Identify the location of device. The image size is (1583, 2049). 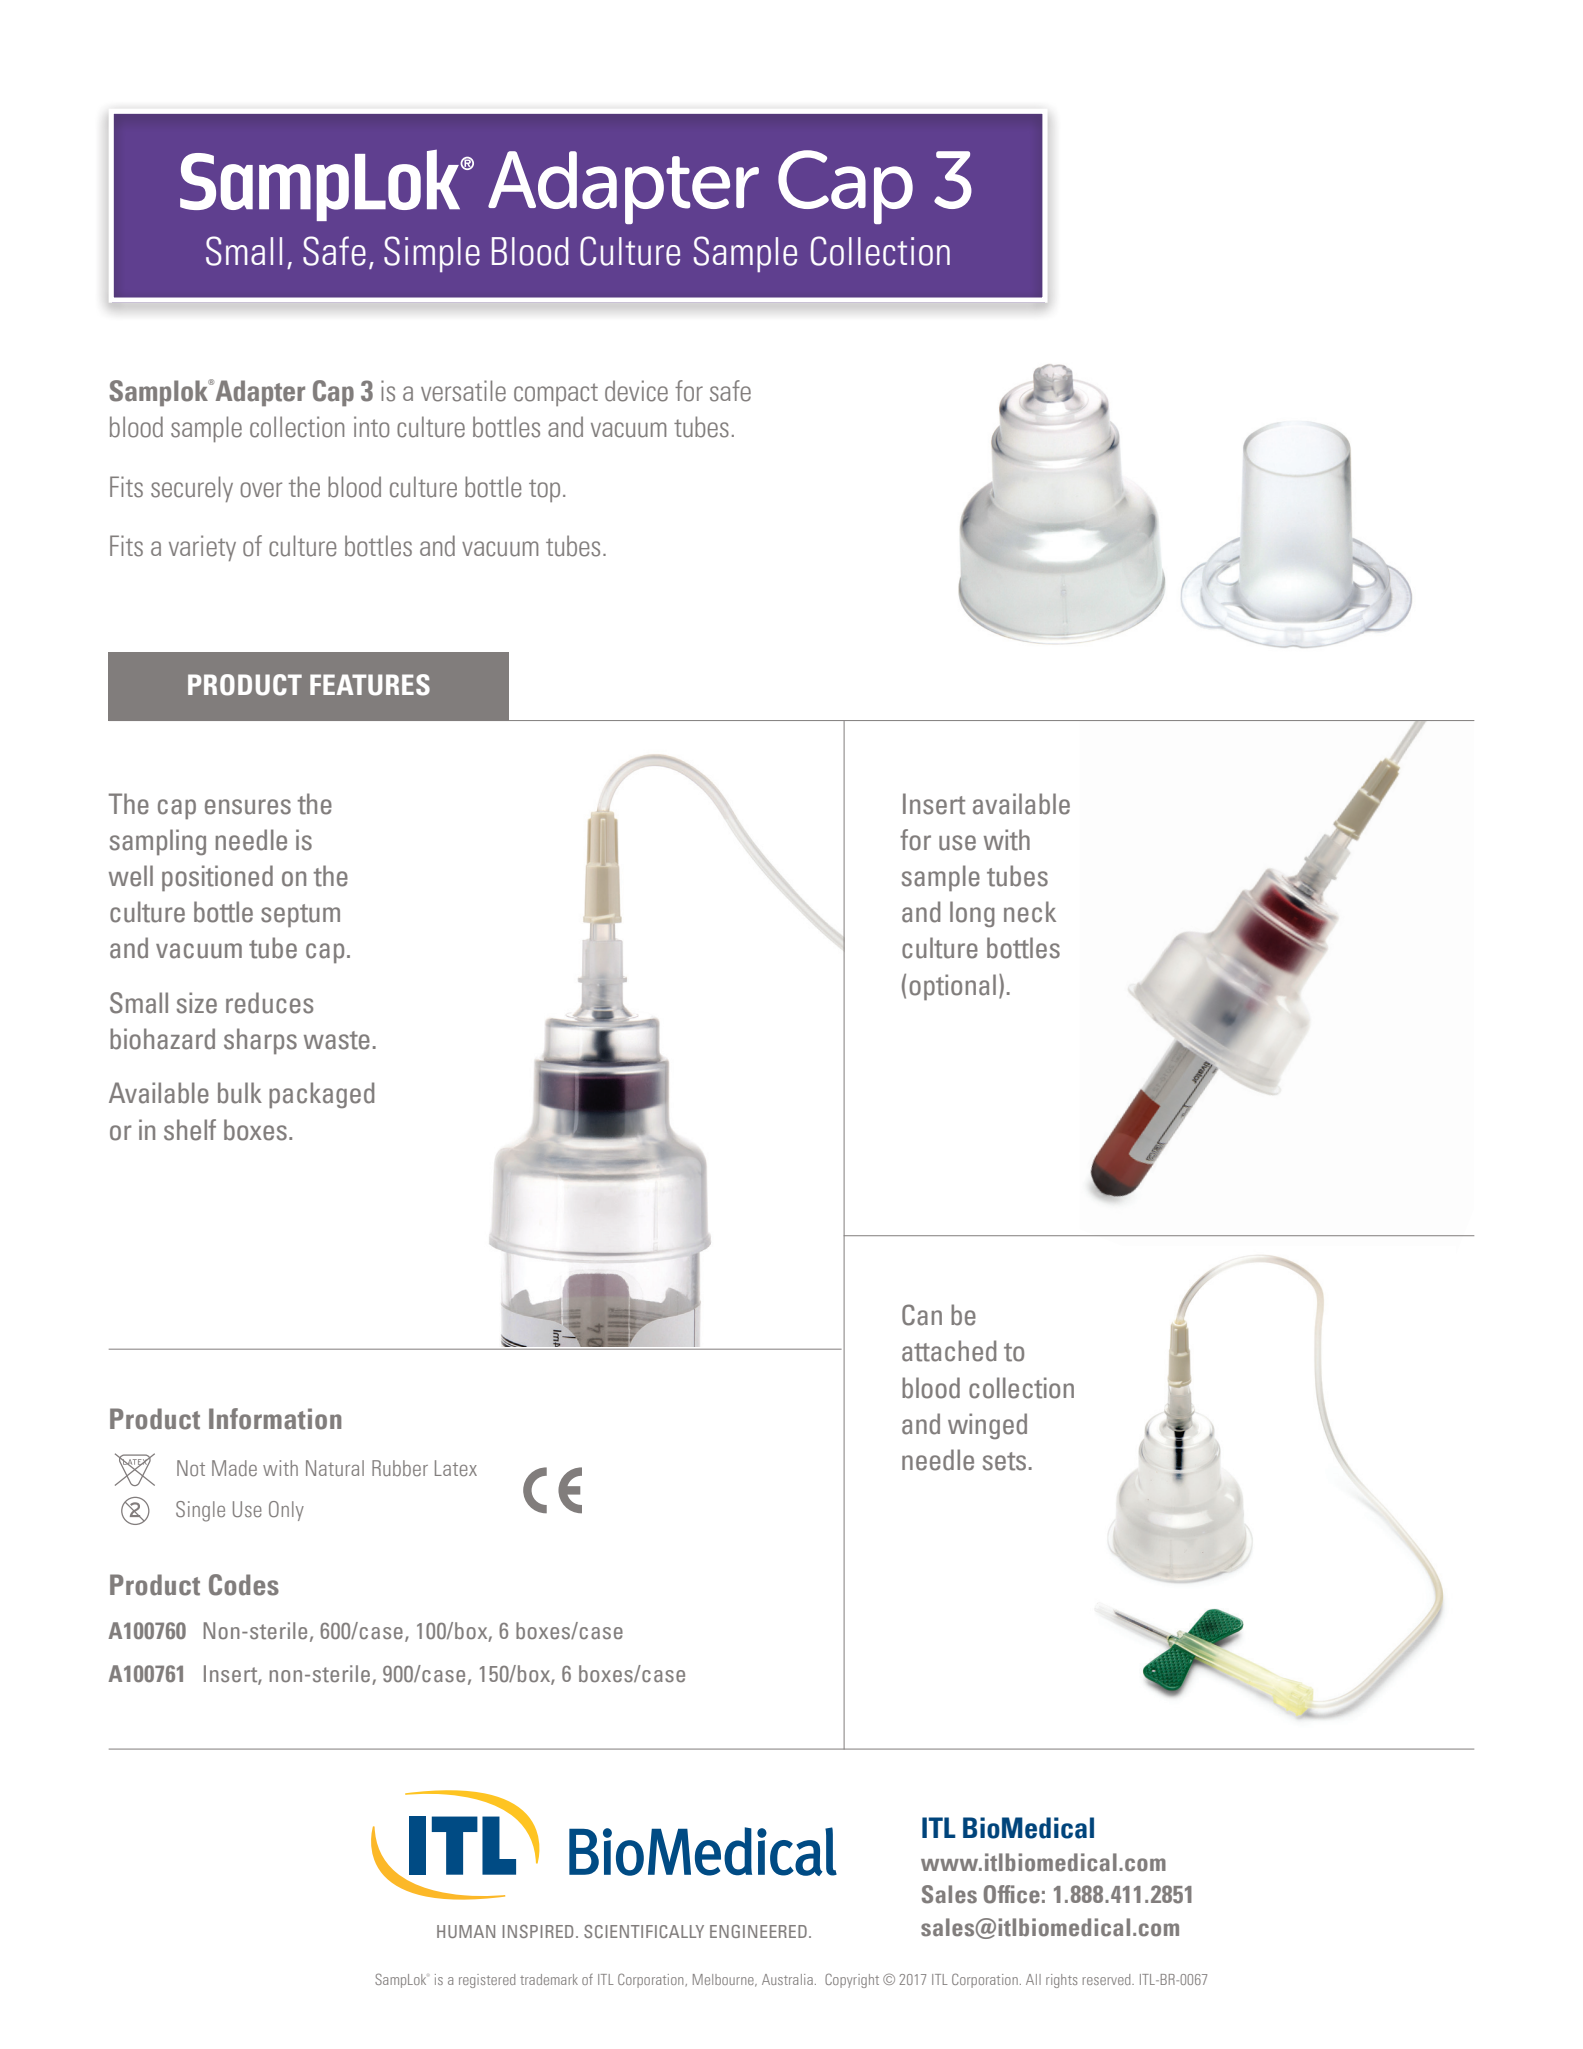
(636, 391).
